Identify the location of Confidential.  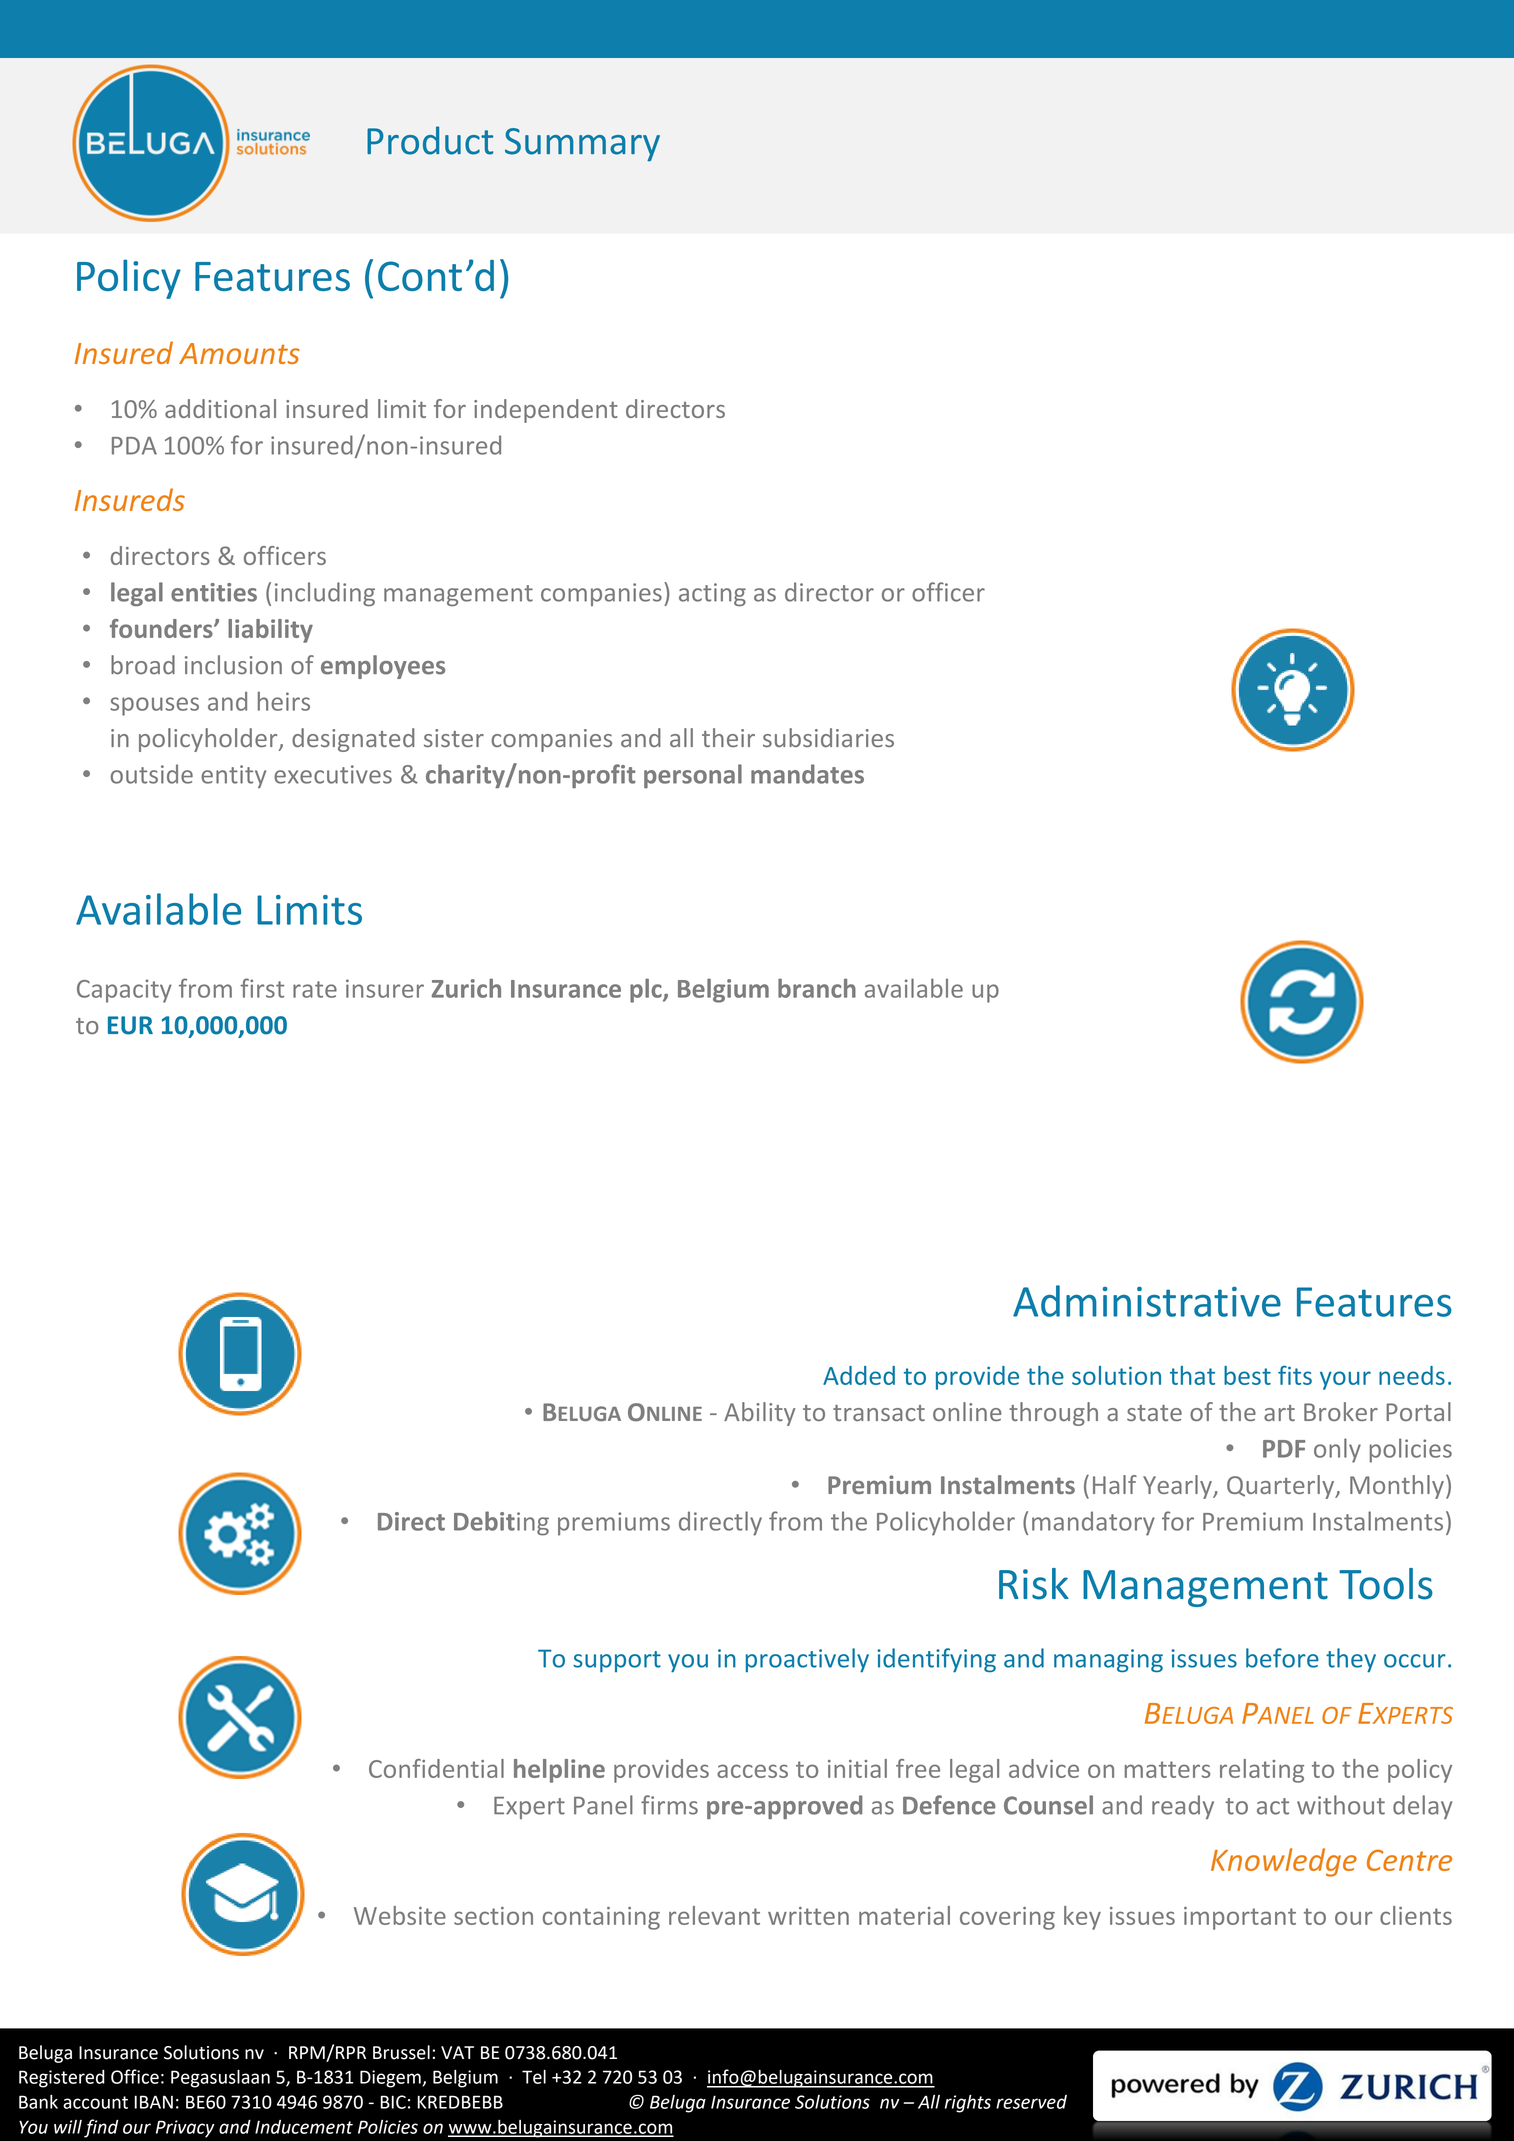
(436, 1768).
